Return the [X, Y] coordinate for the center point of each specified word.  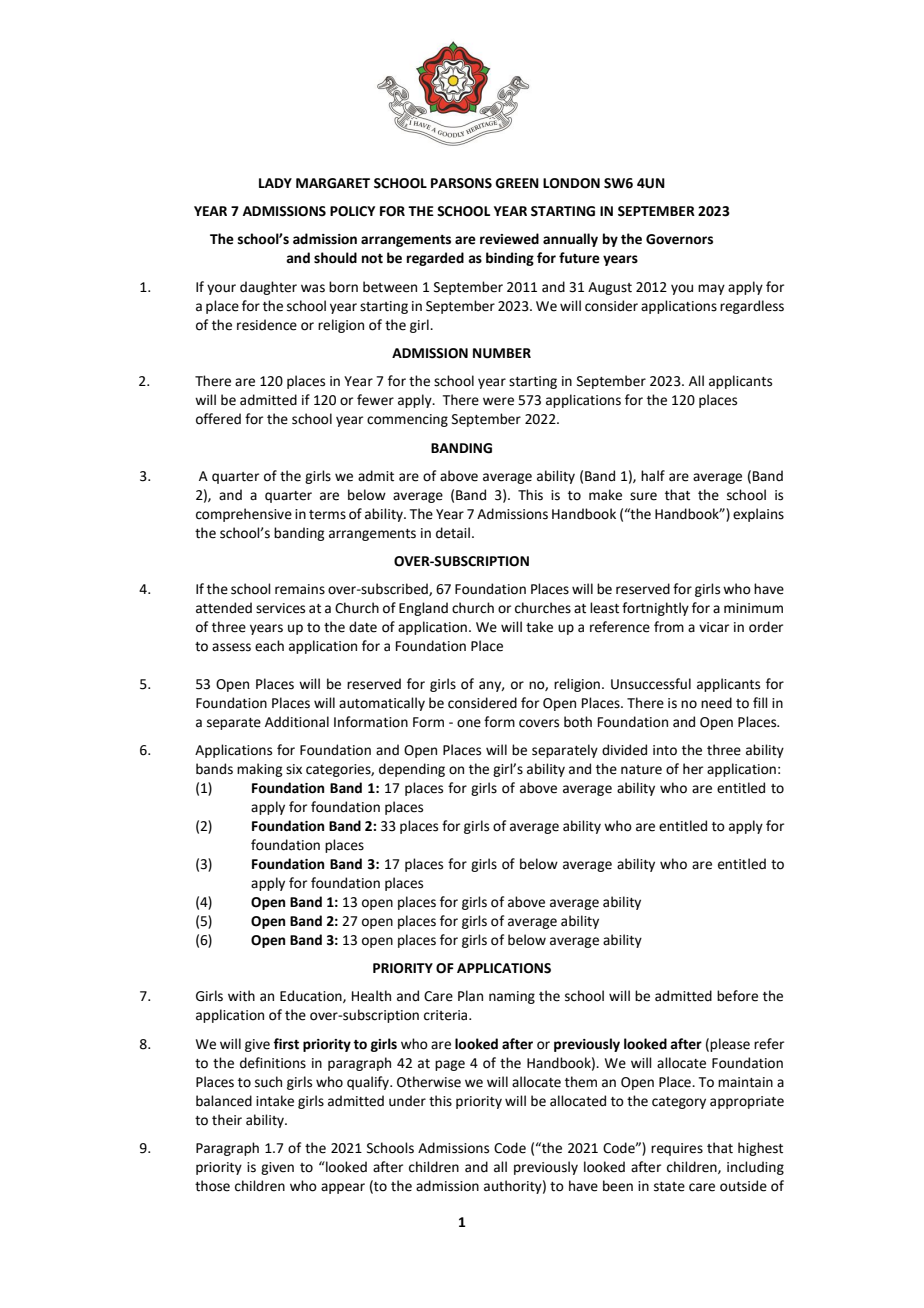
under [407, 1101]
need [716, 703]
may [711, 289]
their [227, 1120]
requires [677, 1149]
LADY [275, 183]
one [469, 723]
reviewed [509, 239]
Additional [297, 722]
